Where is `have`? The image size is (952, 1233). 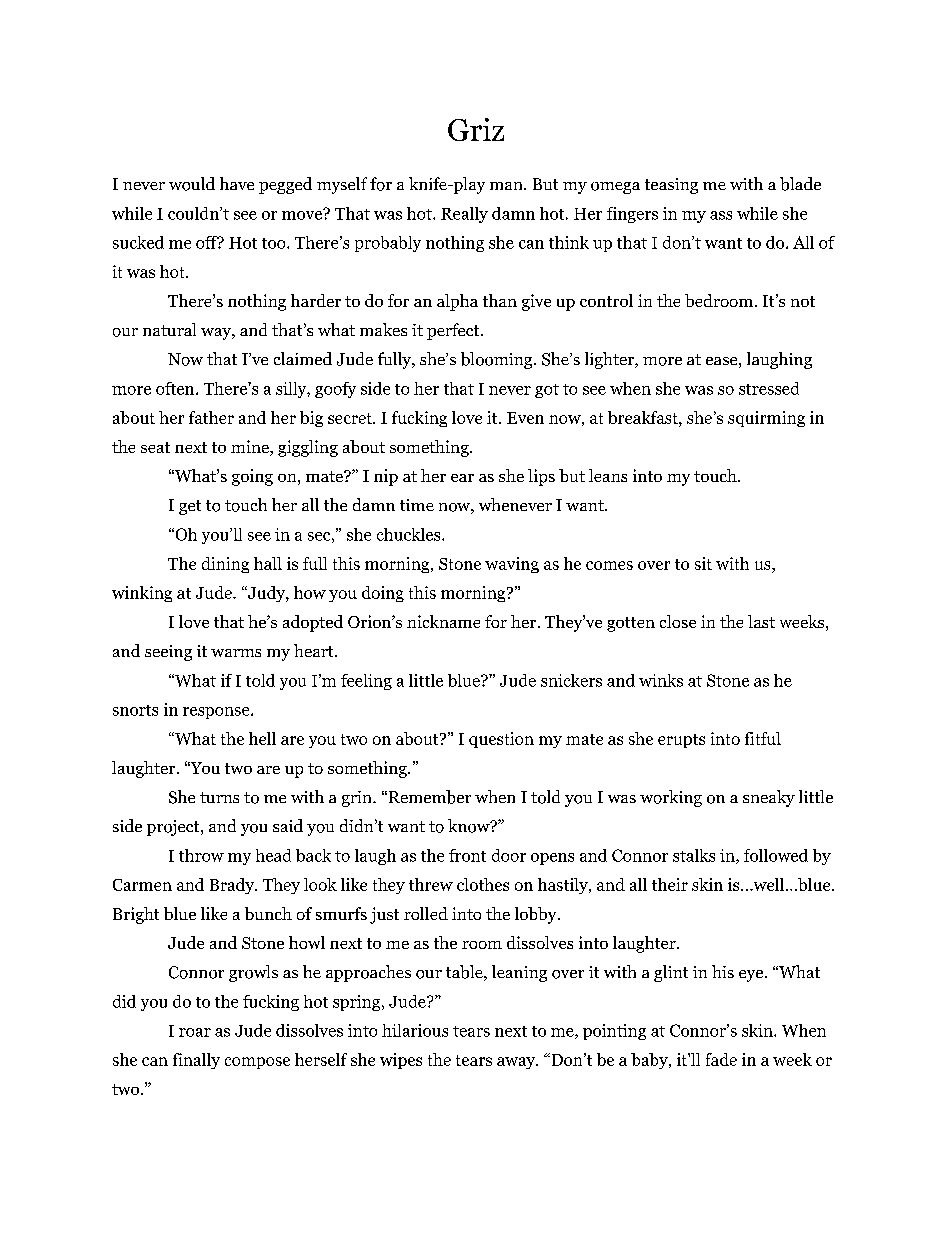 have is located at coordinates (237, 183).
